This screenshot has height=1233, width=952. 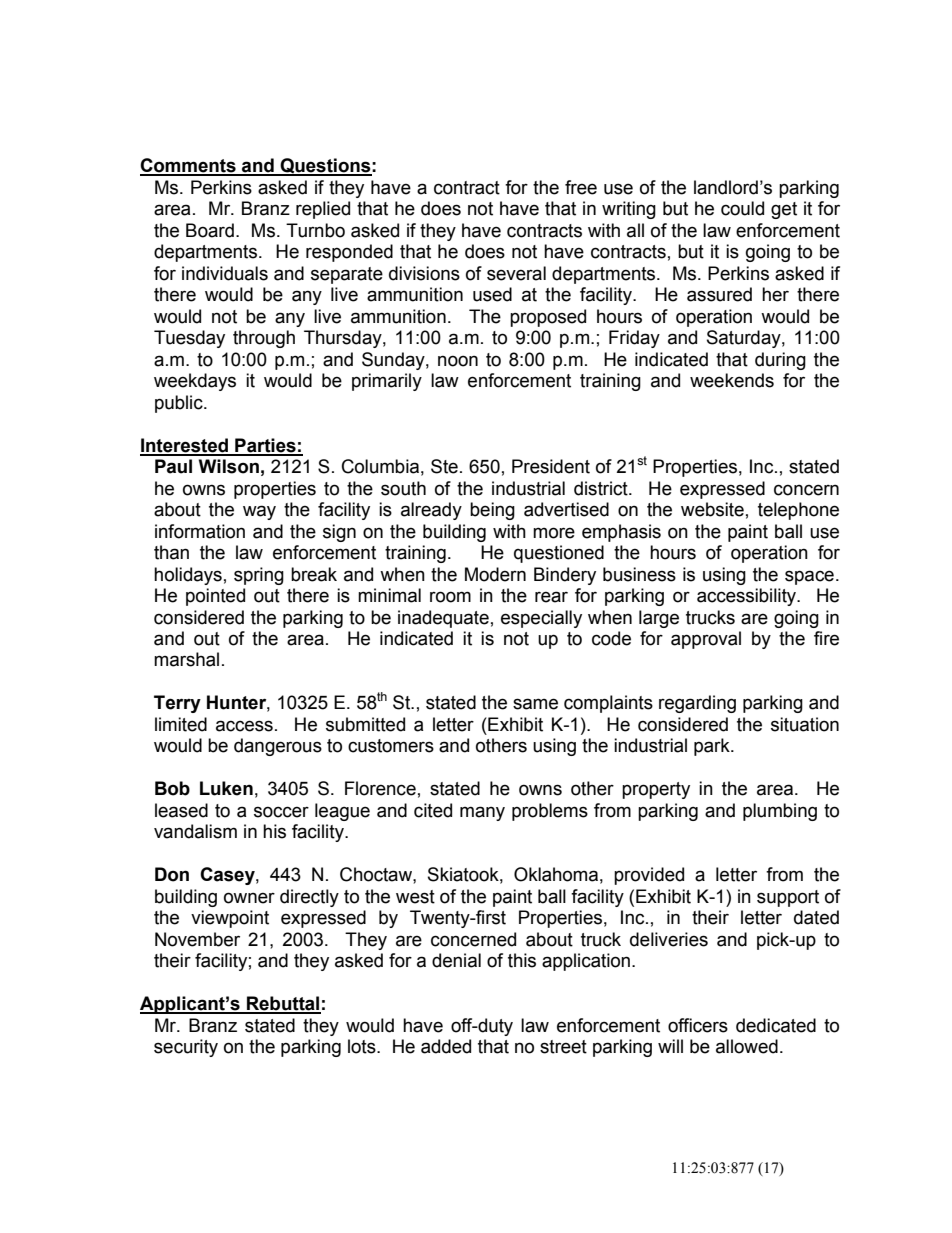 I want to click on free, so click(x=581, y=187).
